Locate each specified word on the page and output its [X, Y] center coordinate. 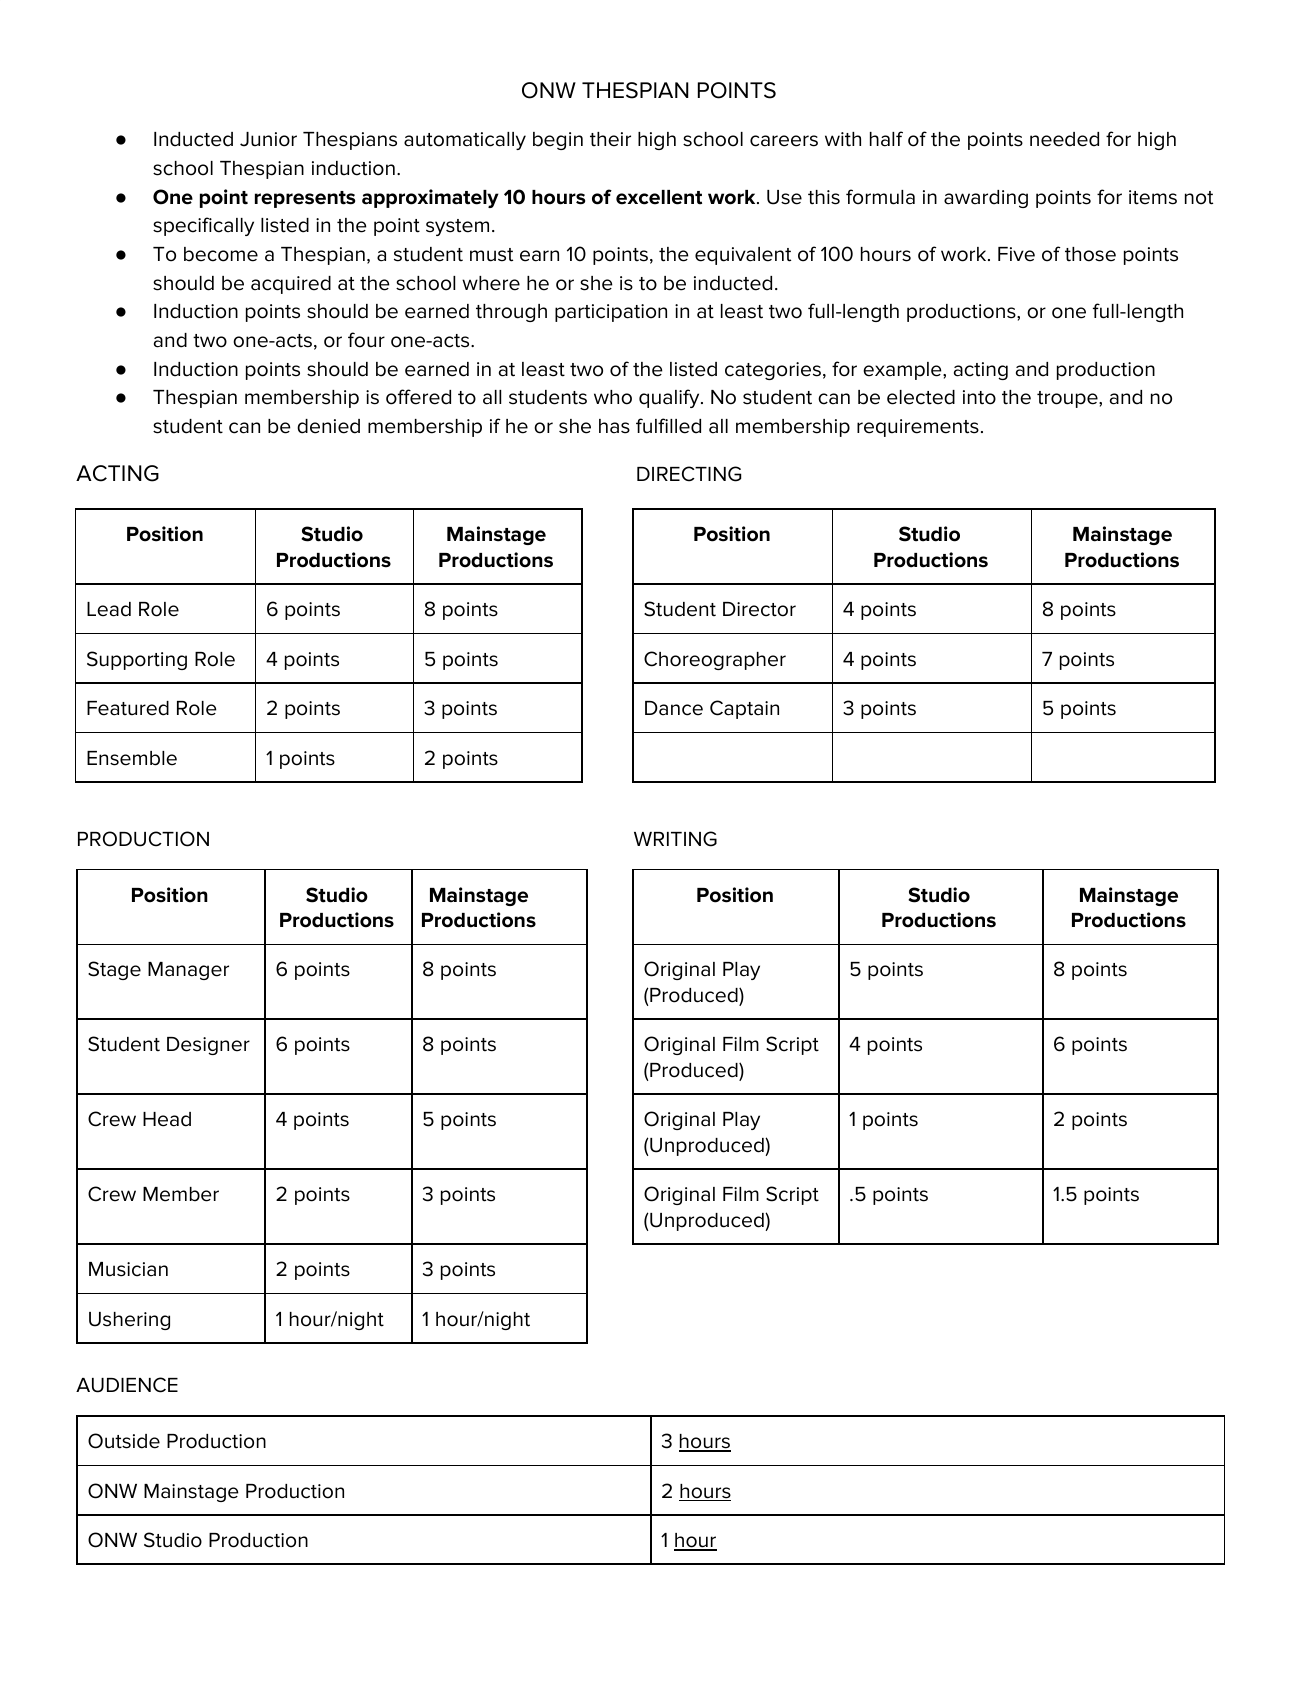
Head [167, 1119]
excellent [659, 197]
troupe [1068, 399]
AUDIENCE [127, 1385]
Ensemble [132, 758]
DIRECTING [689, 474]
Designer [208, 1046]
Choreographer [715, 660]
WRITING [675, 839]
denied [328, 426]
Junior [268, 139]
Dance [674, 708]
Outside [124, 1441]
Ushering [129, 1321]
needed [1064, 139]
